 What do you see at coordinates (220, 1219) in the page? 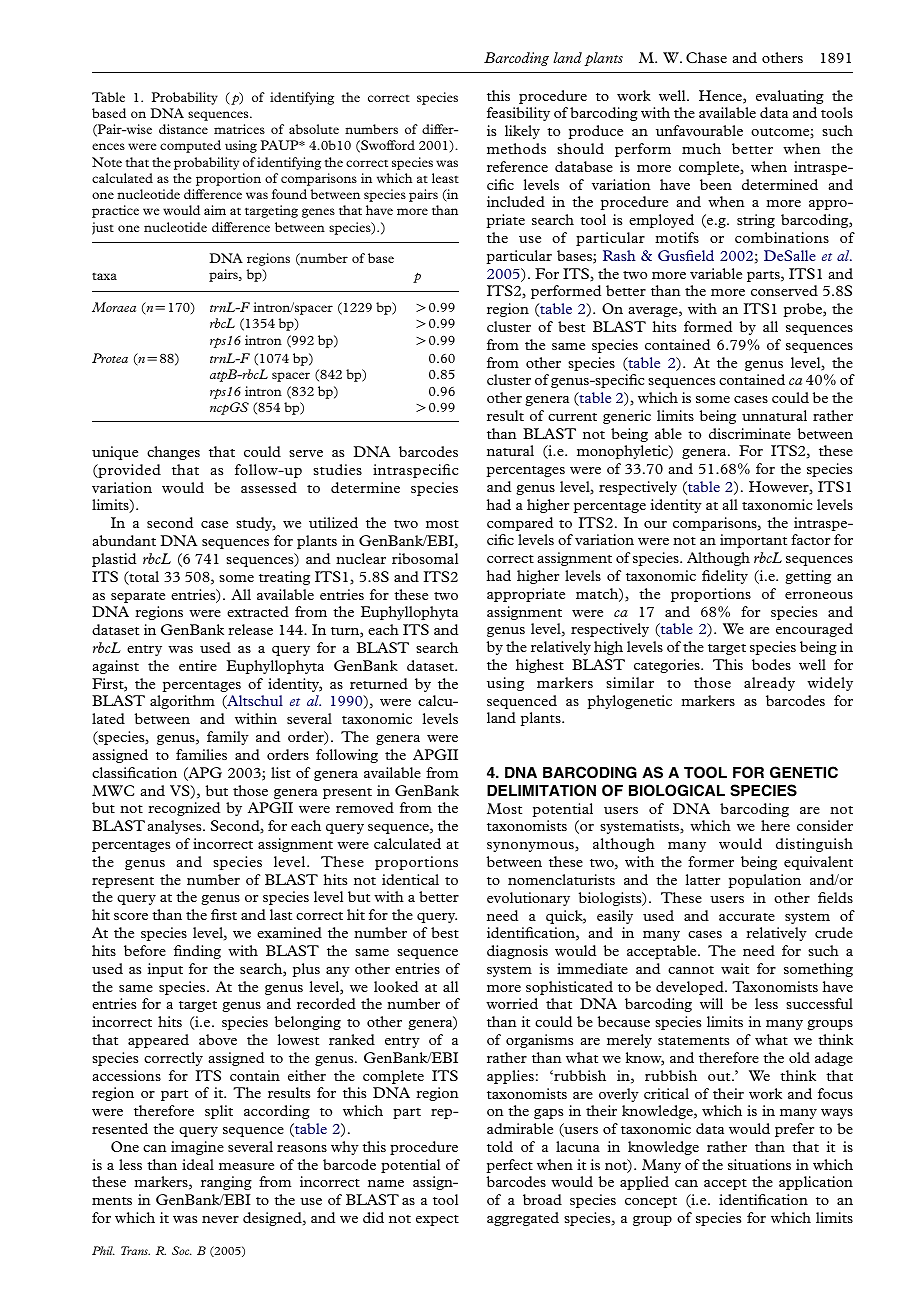
I see `never` at bounding box center [220, 1219].
